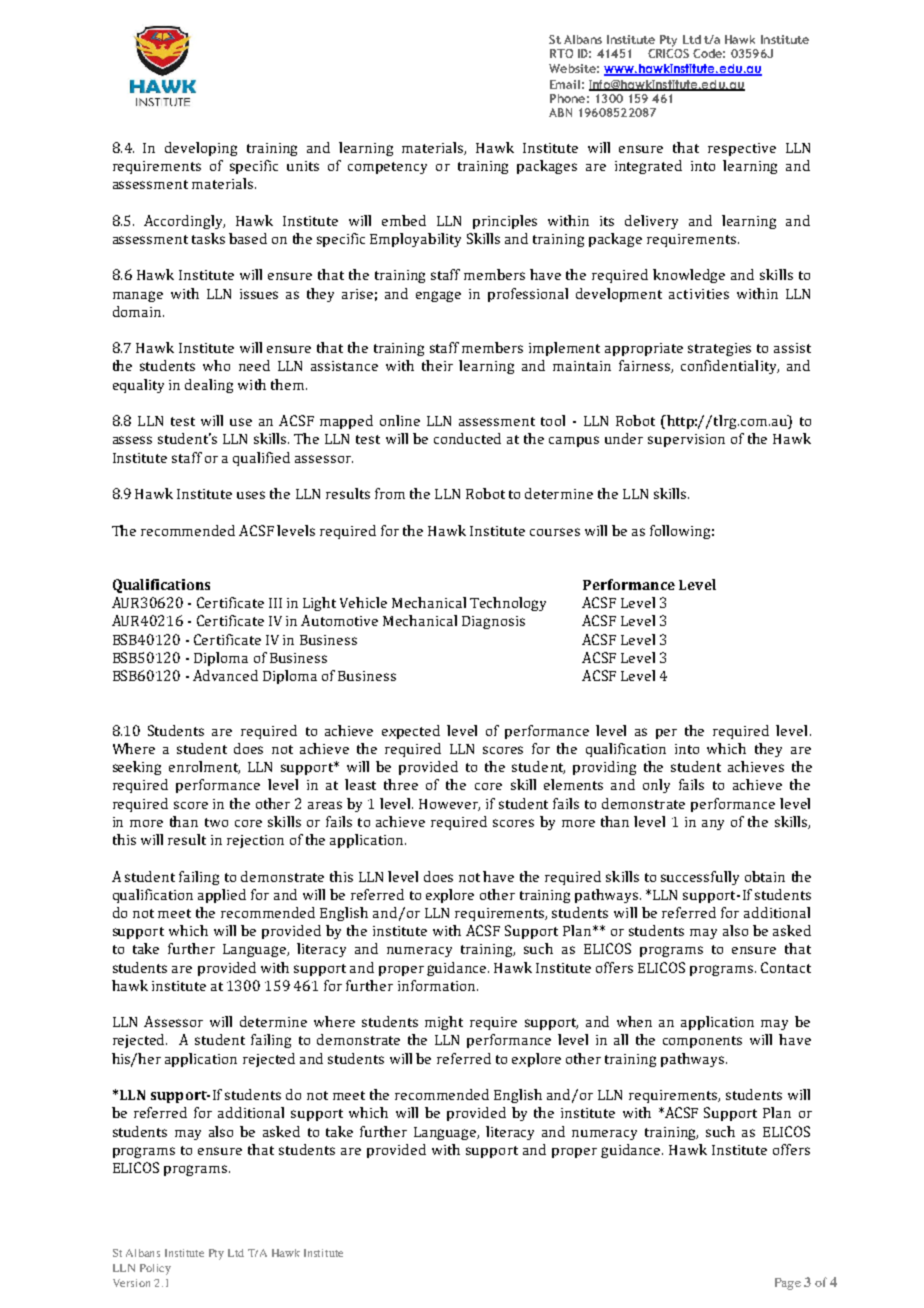  I want to click on Contact, so click(786, 967).
